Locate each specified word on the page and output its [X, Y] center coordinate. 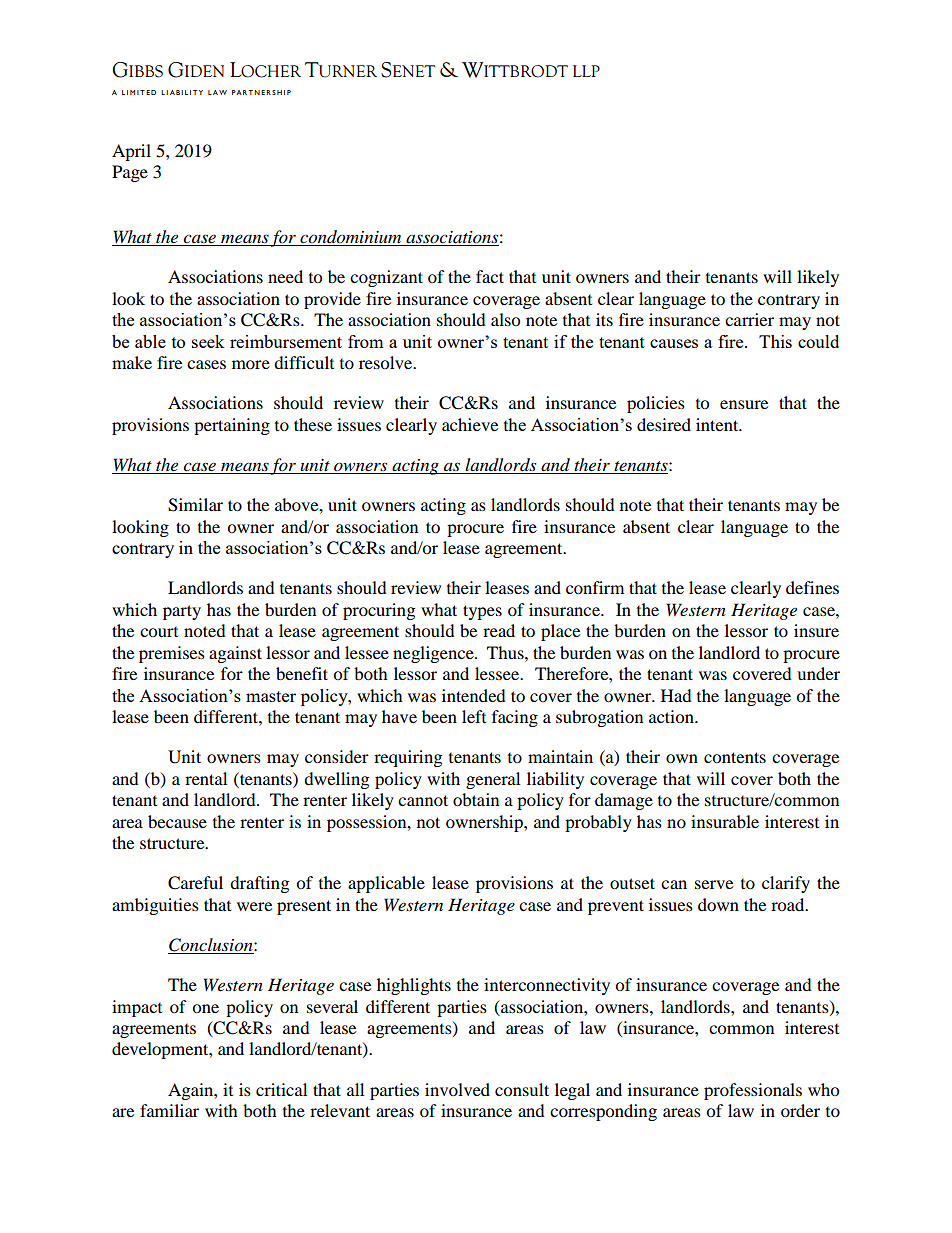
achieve [470, 424]
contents [735, 757]
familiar [169, 1110]
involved [457, 1089]
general [493, 780]
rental [206, 778]
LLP [586, 71]
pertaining [232, 426]
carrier [749, 319]
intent [718, 424]
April [131, 152]
